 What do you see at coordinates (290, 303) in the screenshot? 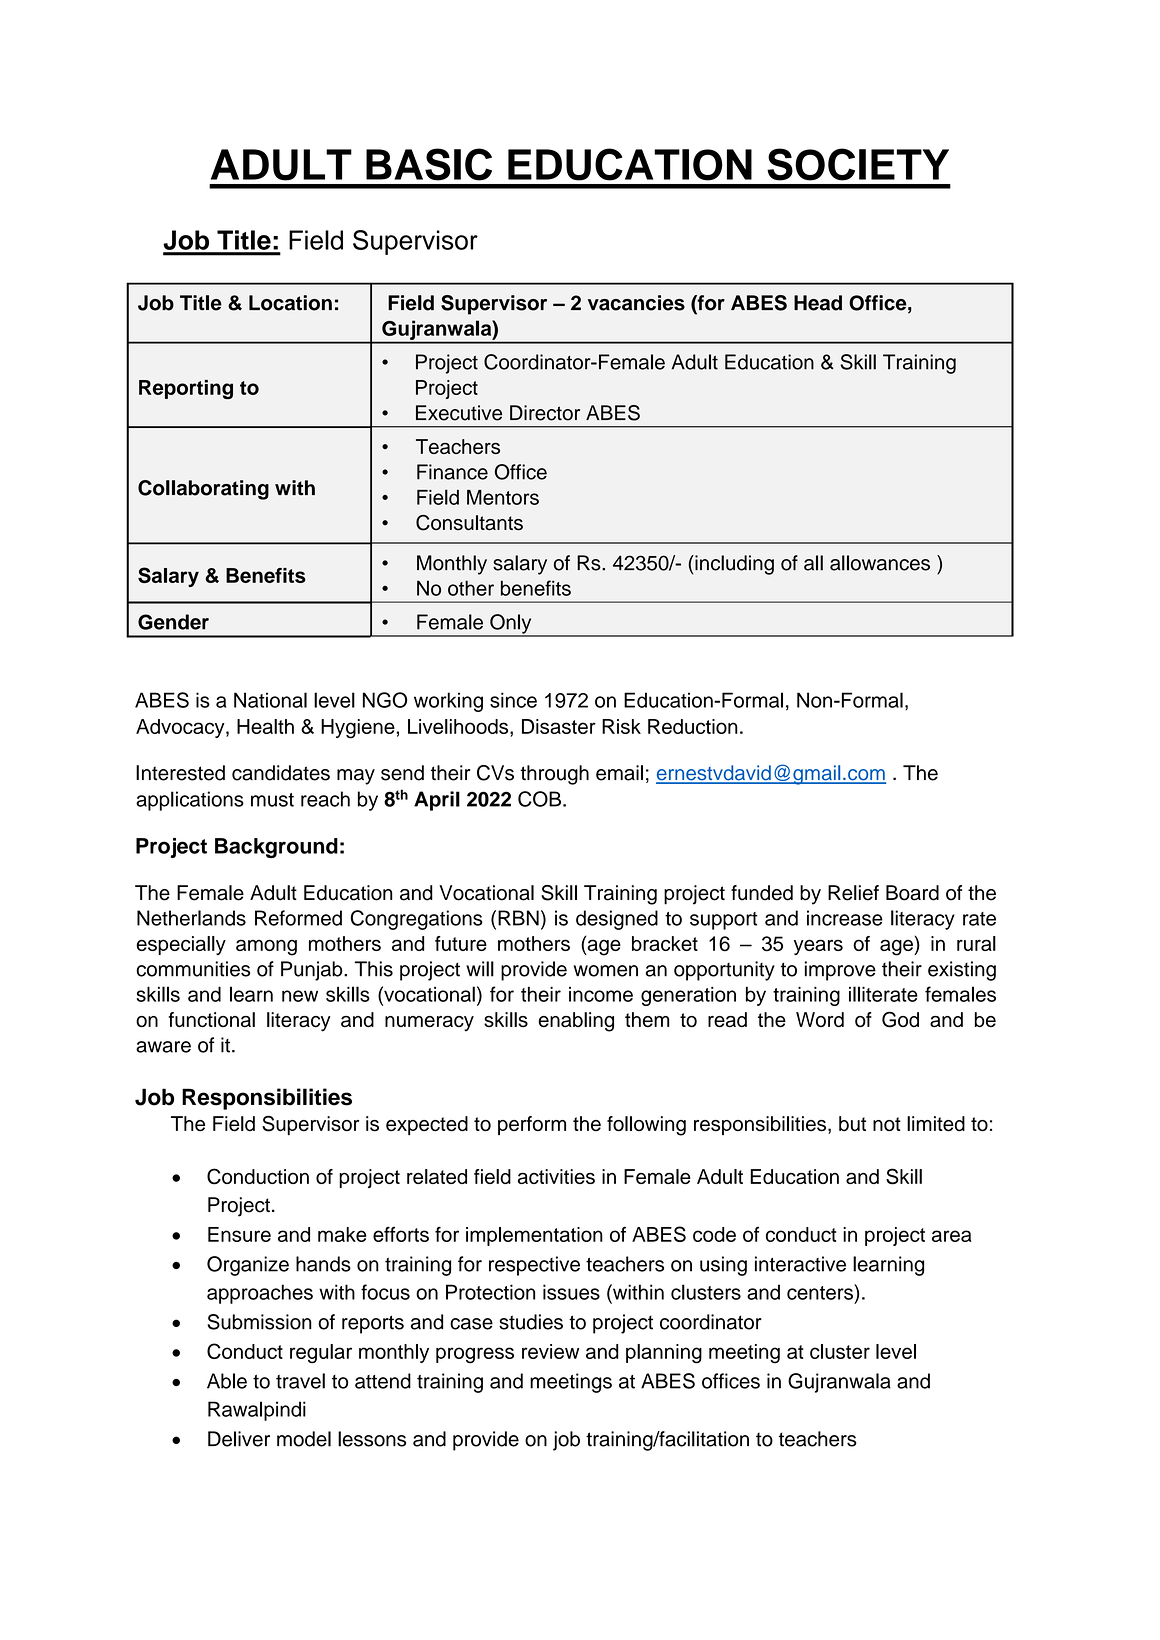
I see `Location` at bounding box center [290, 303].
